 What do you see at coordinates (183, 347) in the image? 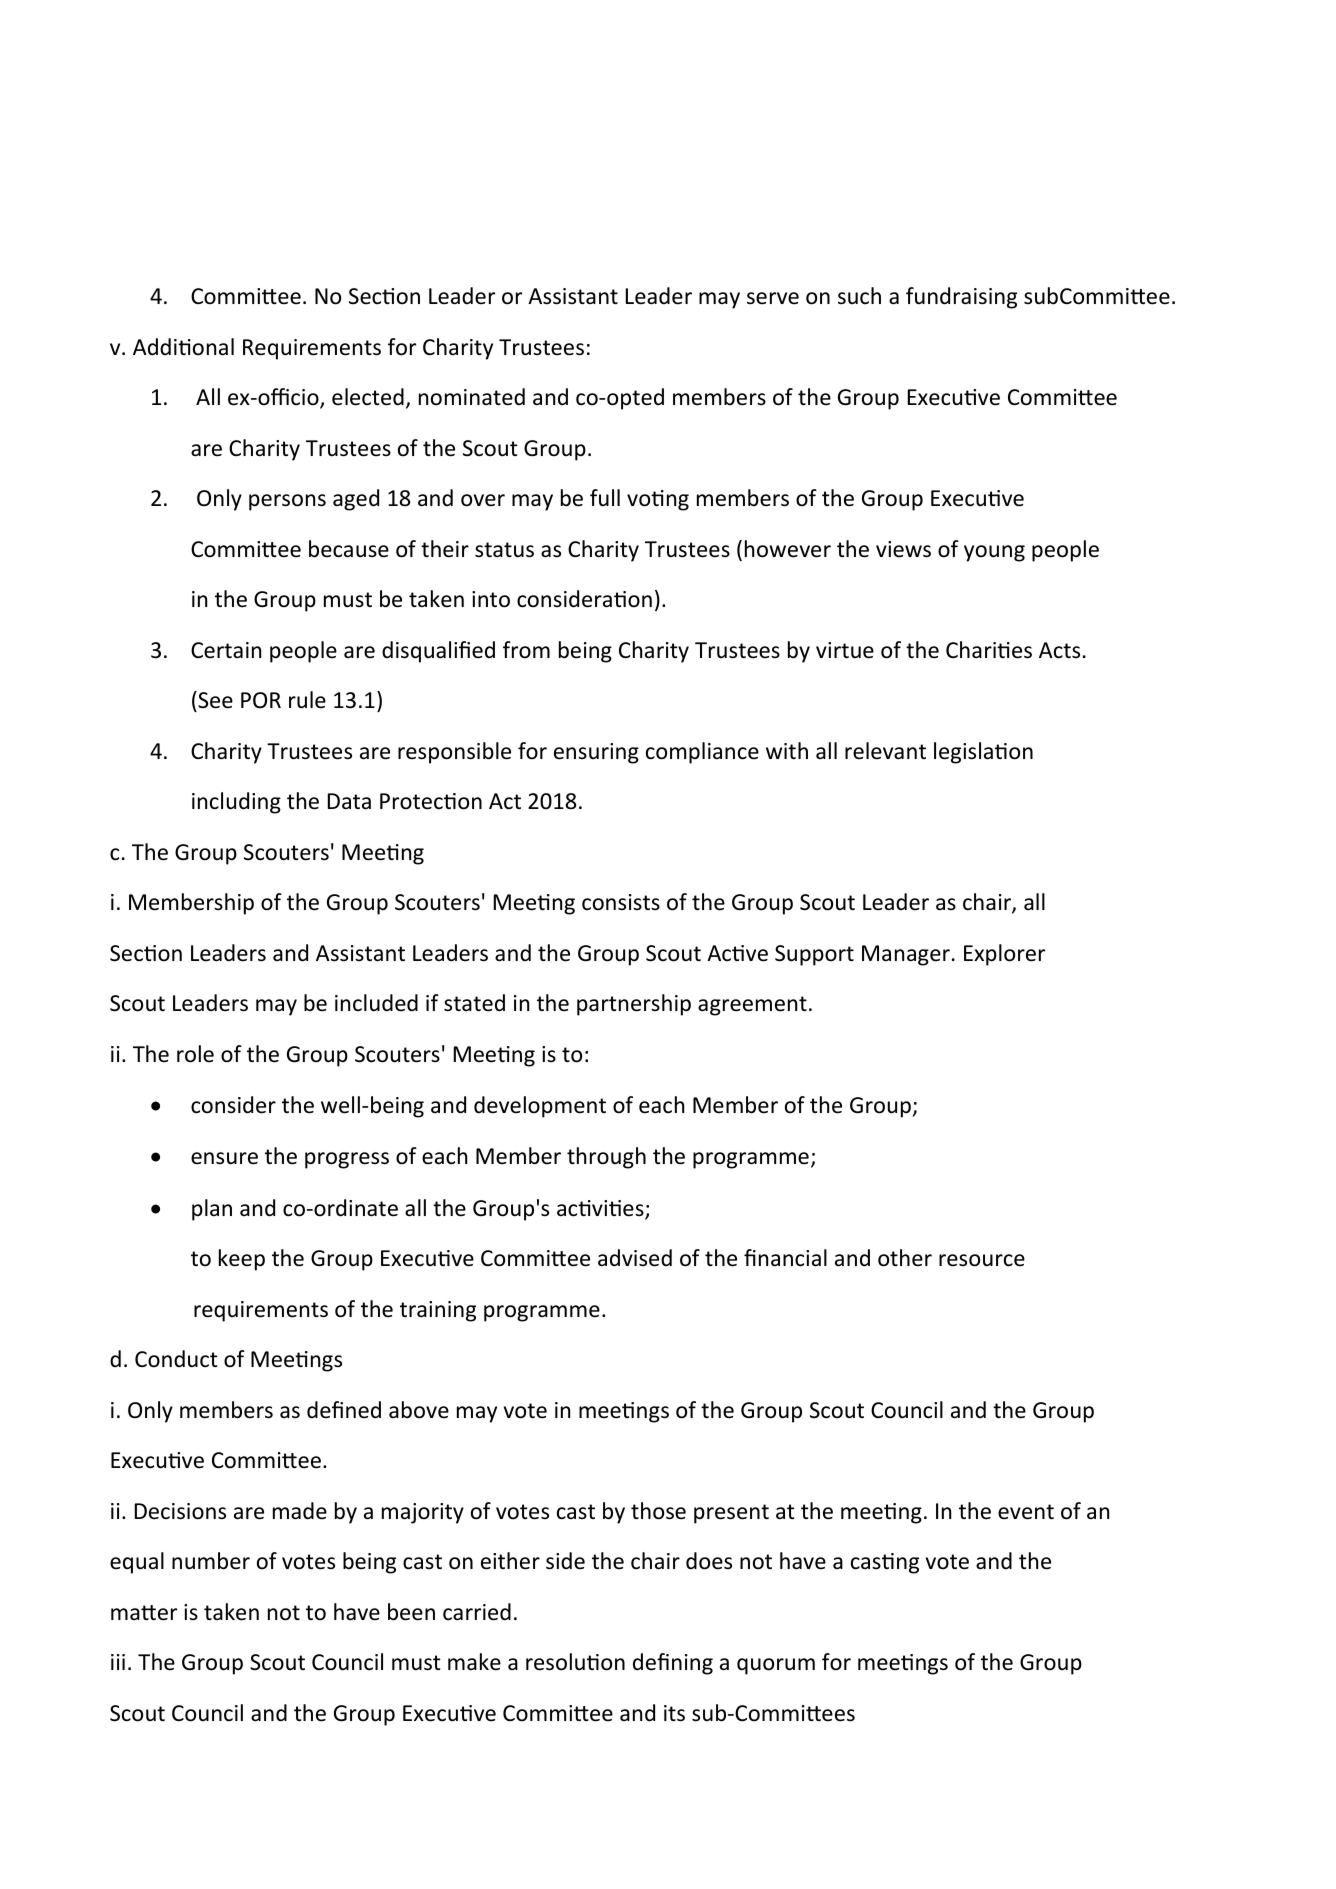
I see `Additional` at bounding box center [183, 347].
